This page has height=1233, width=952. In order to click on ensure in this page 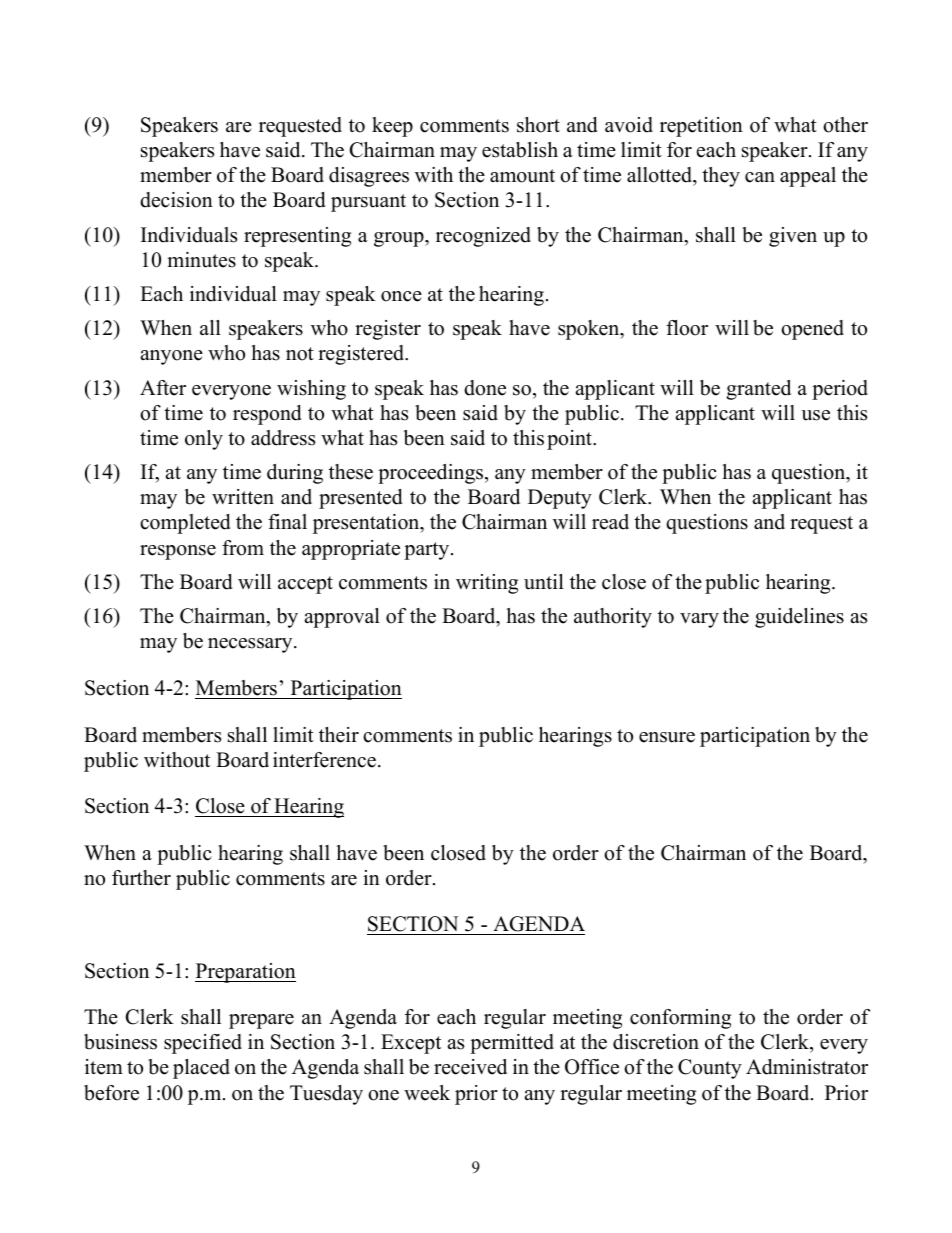, I will do `click(667, 737)`.
